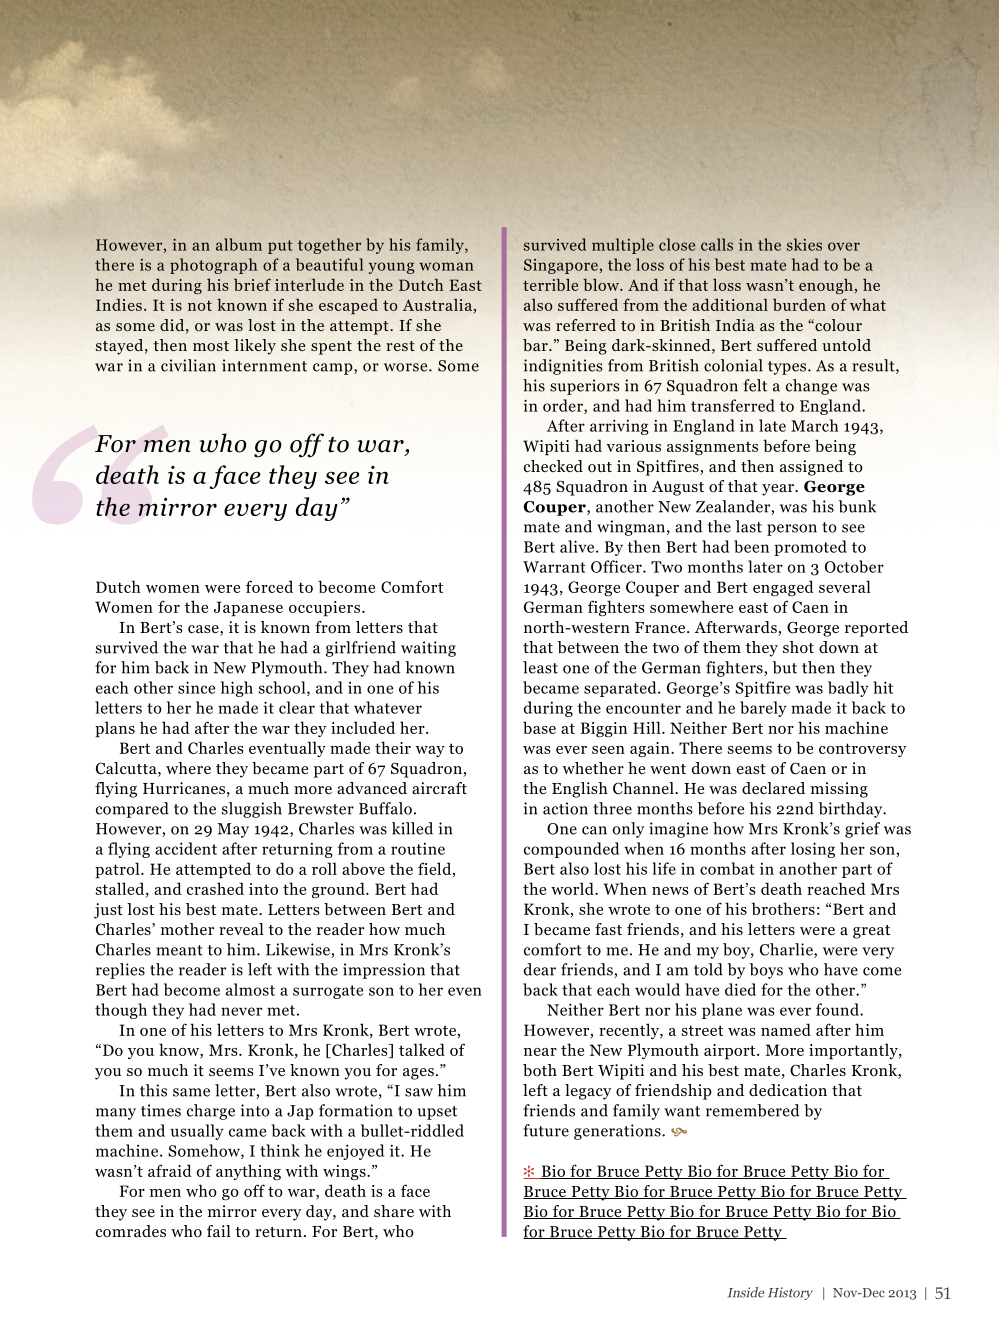  What do you see at coordinates (553, 466) in the document?
I see `checked` at bounding box center [553, 466].
